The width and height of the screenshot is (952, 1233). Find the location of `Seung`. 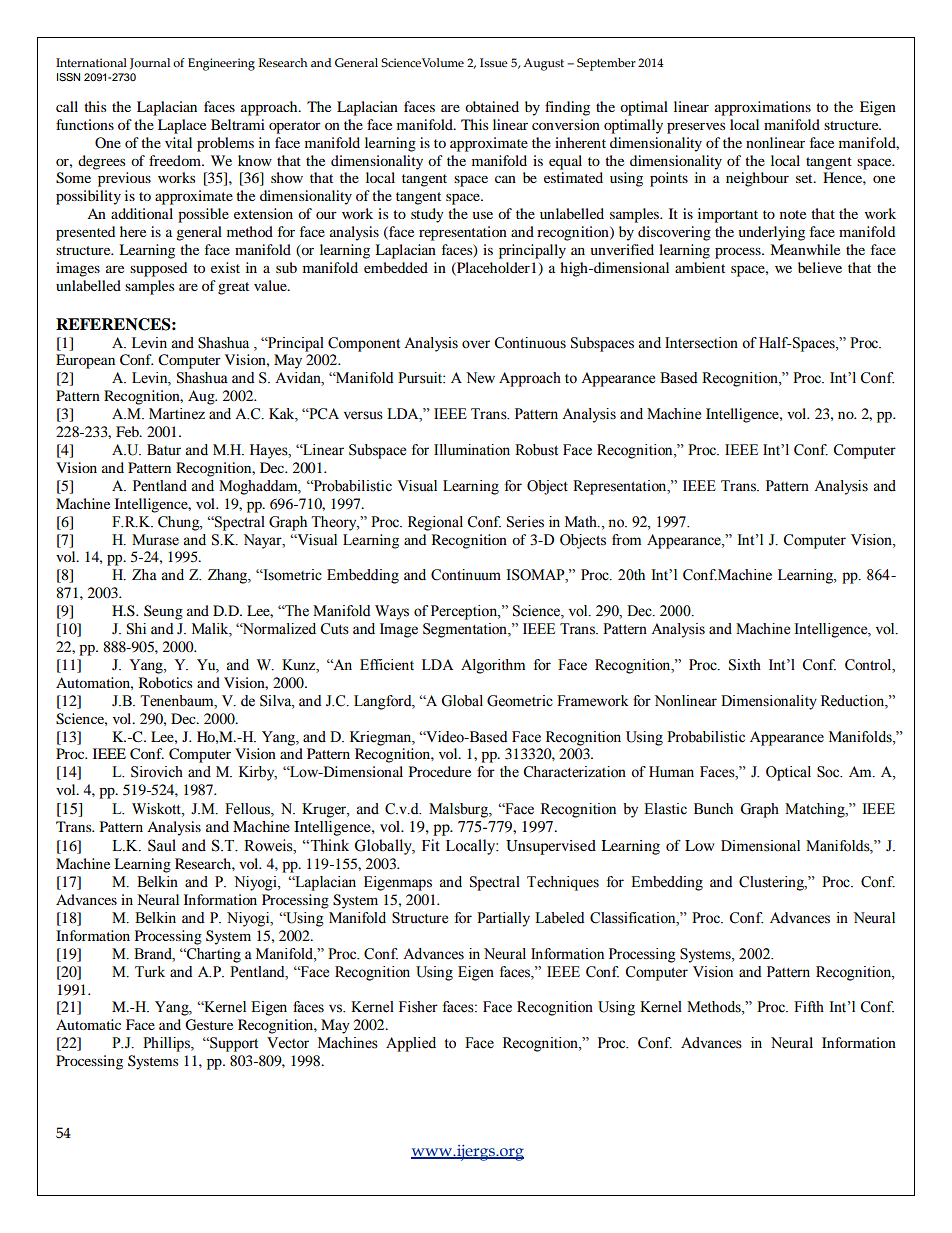

Seung is located at coordinates (163, 612).
